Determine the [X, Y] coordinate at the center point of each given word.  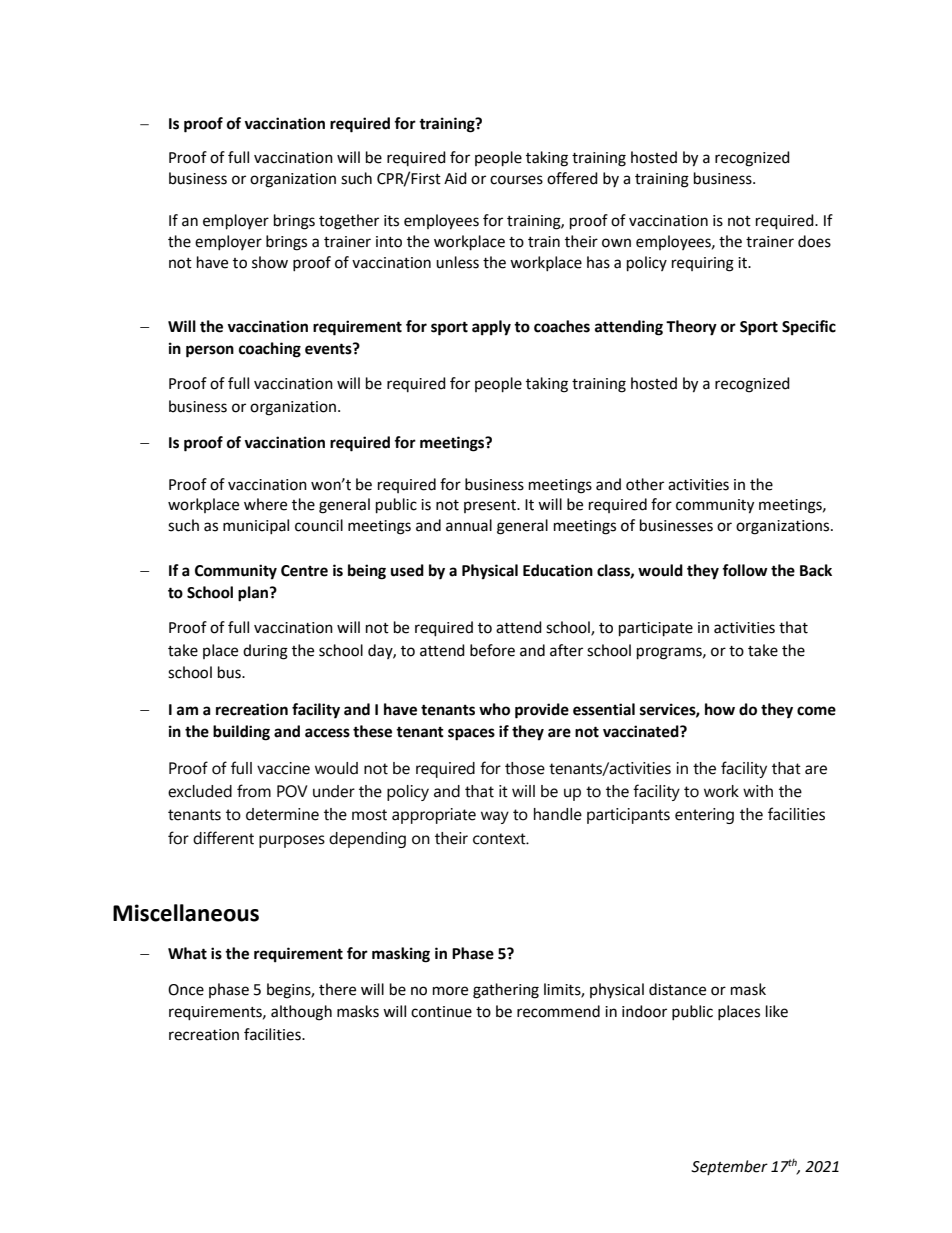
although [301, 1013]
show [270, 262]
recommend [558, 1011]
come [816, 711]
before [492, 650]
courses [516, 180]
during [265, 652]
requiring [703, 264]
